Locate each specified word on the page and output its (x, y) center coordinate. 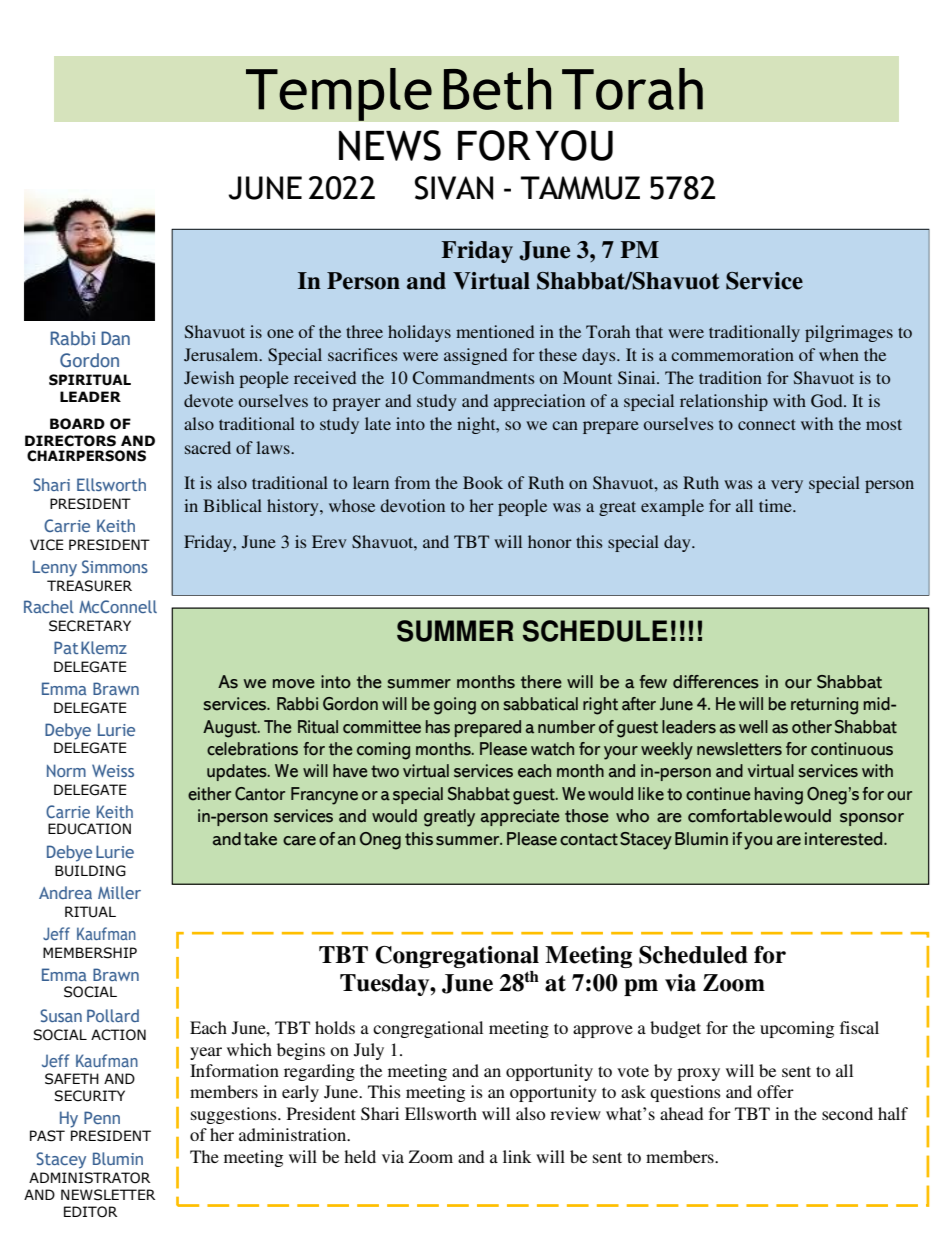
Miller (119, 892)
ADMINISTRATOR (89, 1178)
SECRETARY (90, 626)
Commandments (474, 378)
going (455, 706)
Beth (497, 89)
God (828, 401)
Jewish (209, 378)
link (517, 1156)
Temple (339, 94)
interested (845, 839)
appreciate (520, 817)
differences (716, 682)
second (847, 1113)
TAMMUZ (580, 188)
